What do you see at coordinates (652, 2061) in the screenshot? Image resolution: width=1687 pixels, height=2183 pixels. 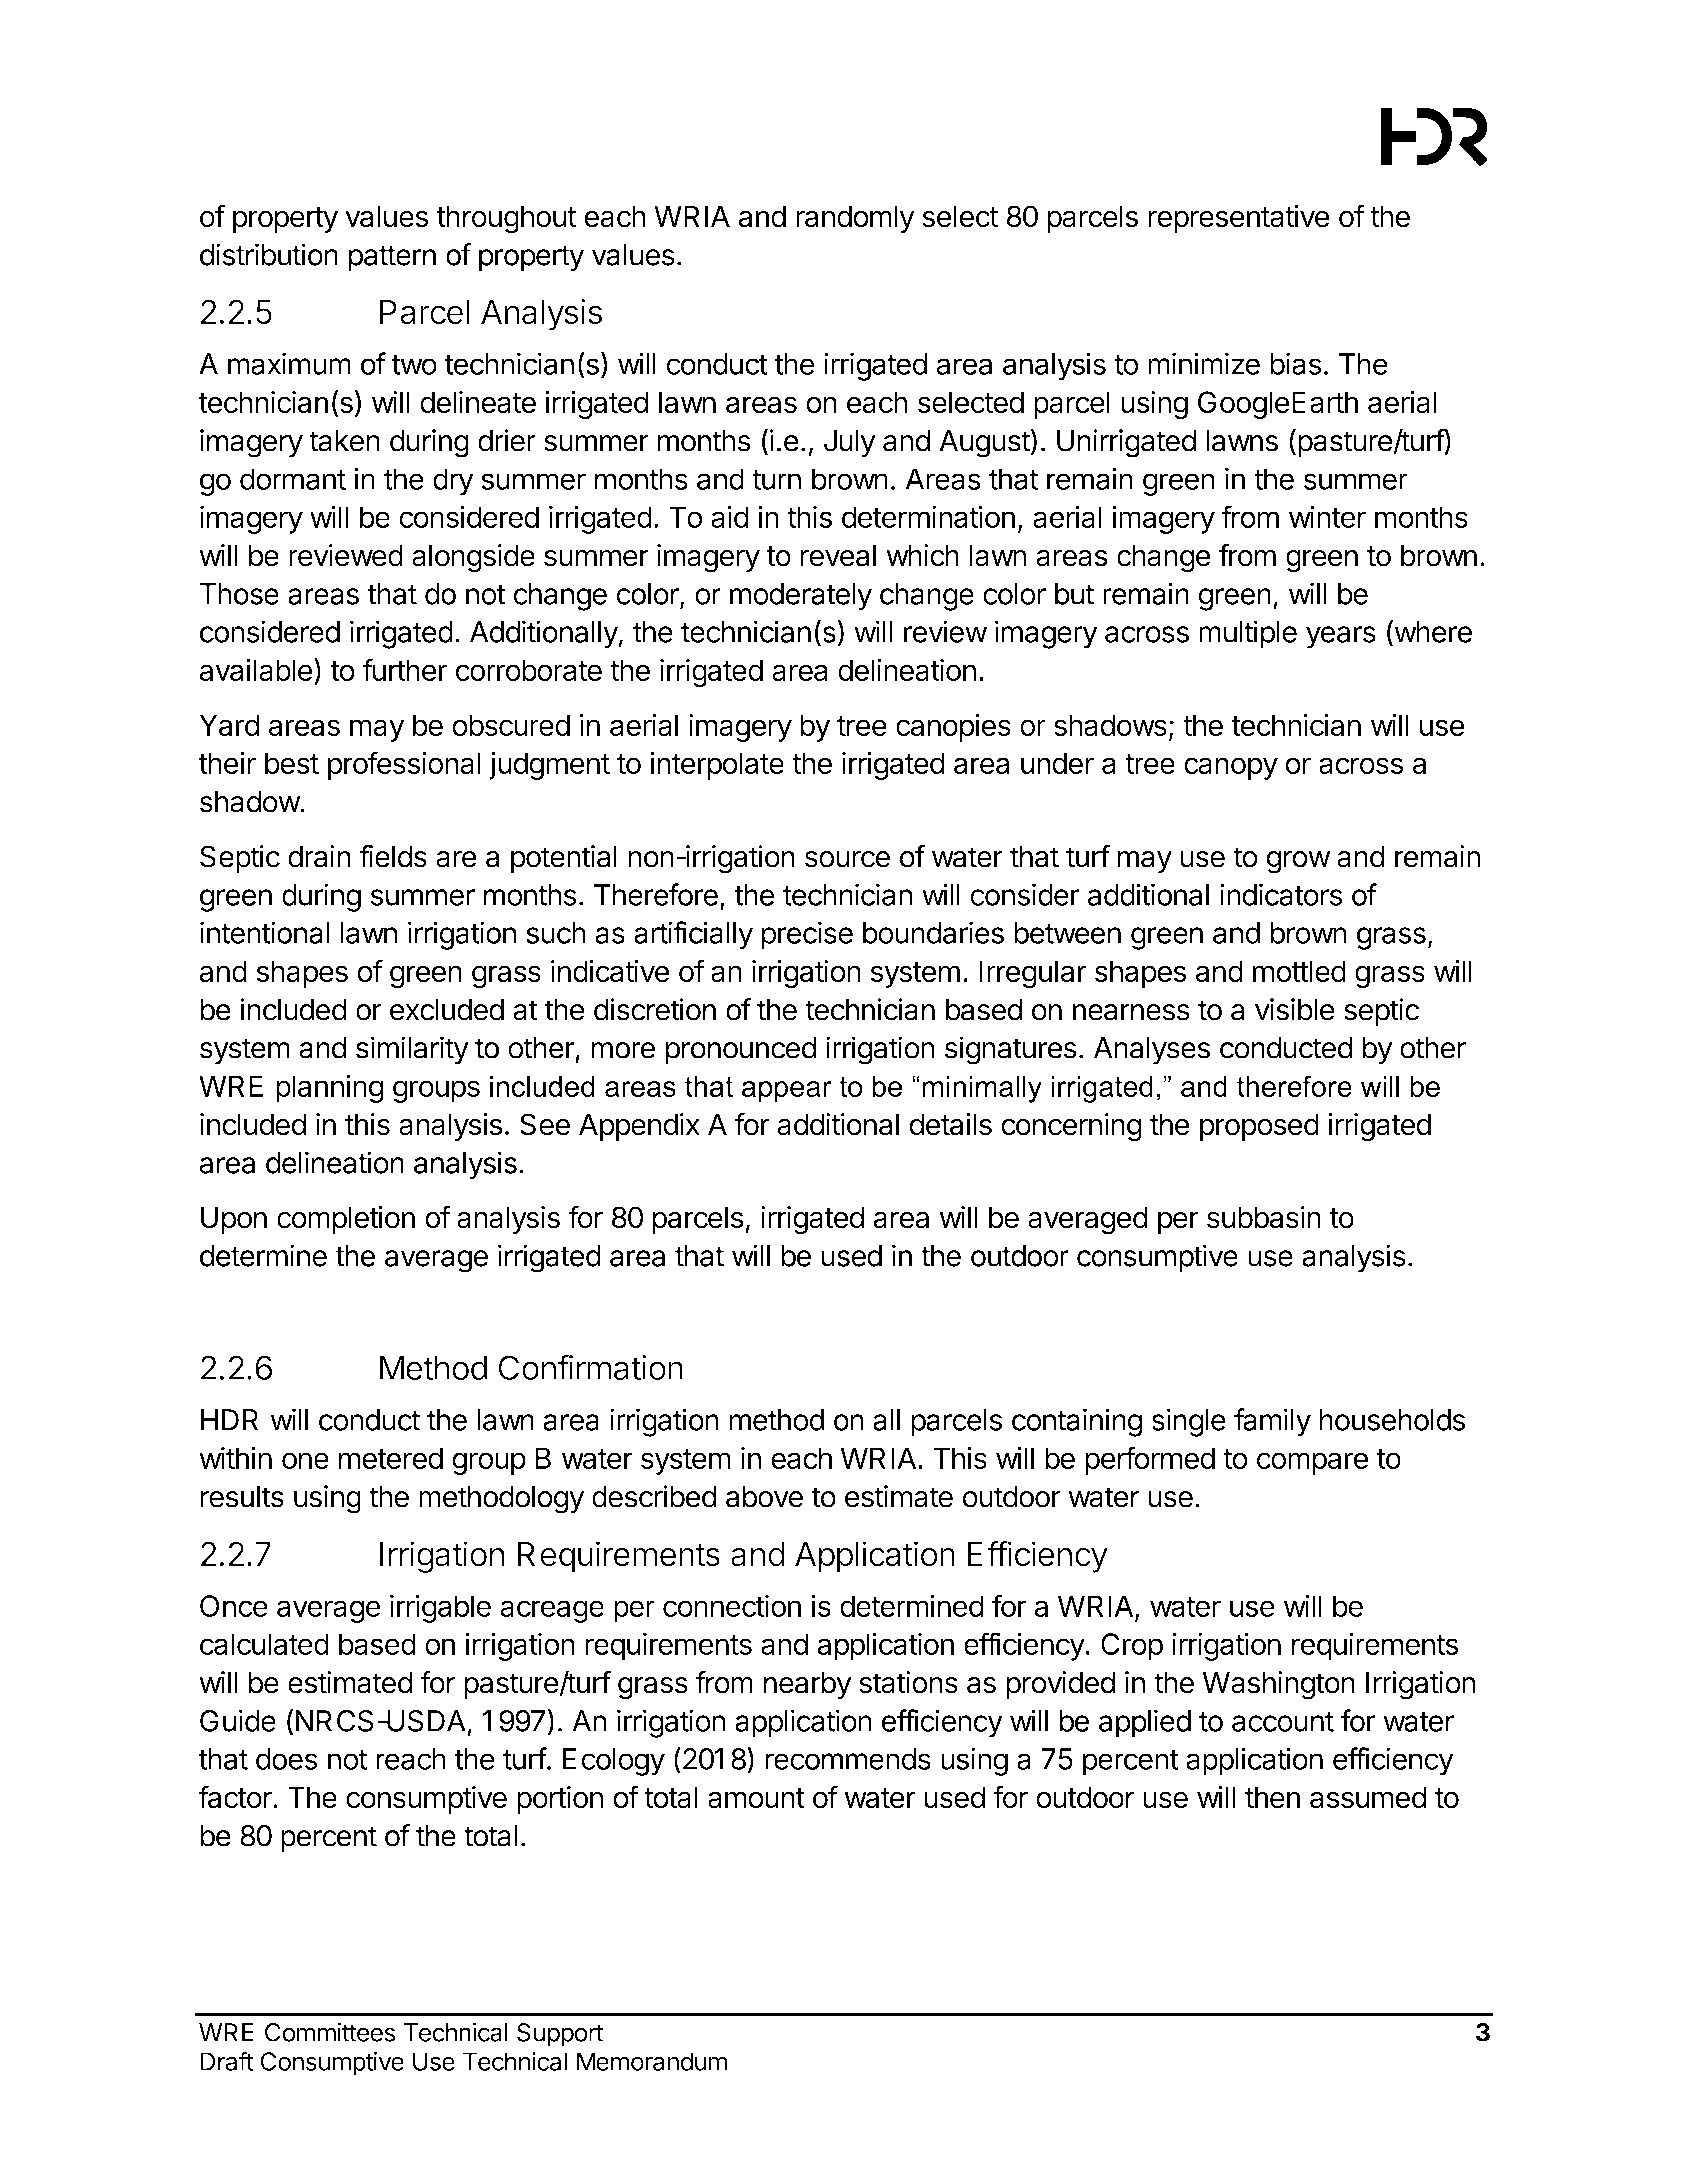 I see `Memorandum` at bounding box center [652, 2061].
